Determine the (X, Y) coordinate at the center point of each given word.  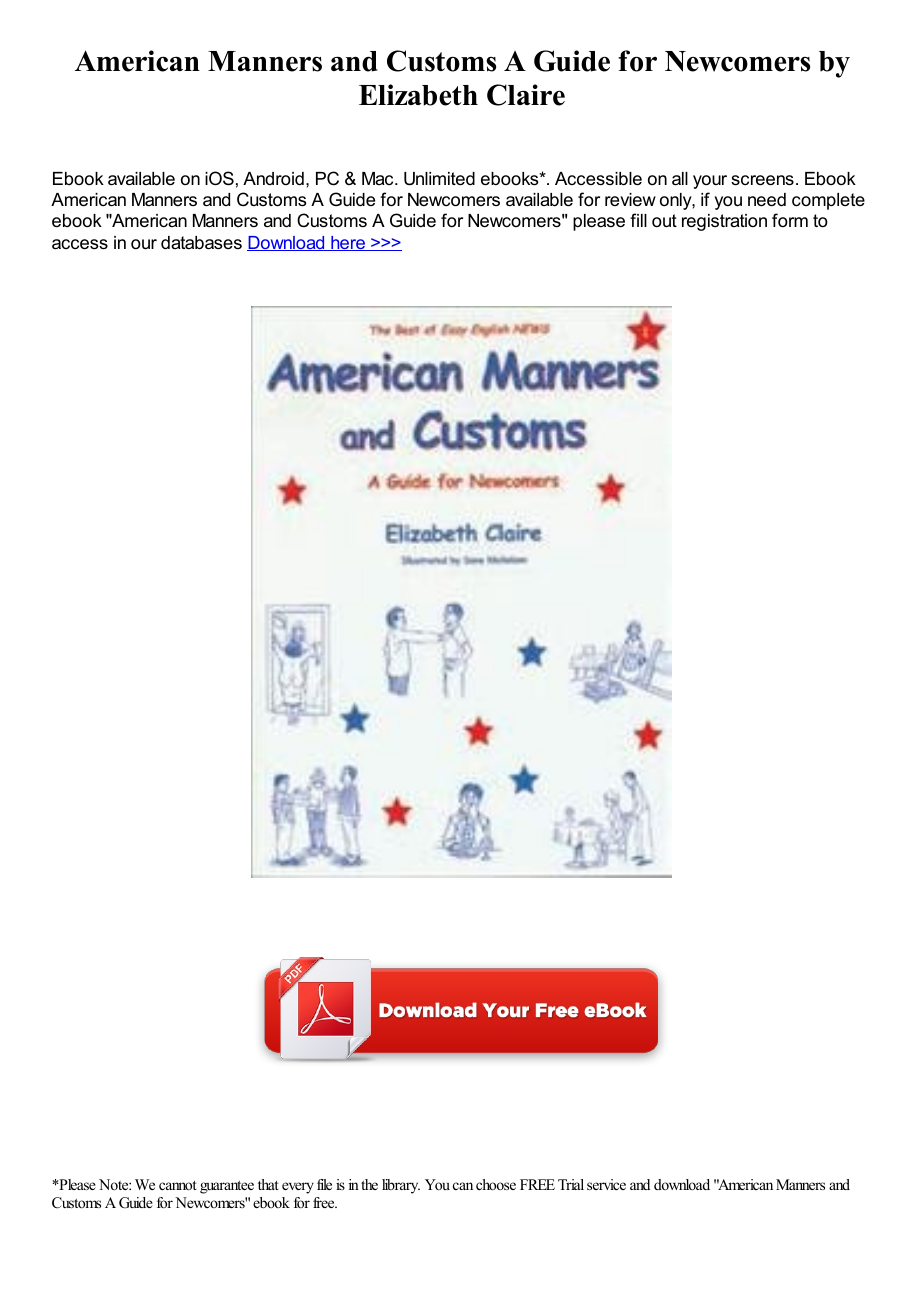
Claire (526, 95)
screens (762, 180)
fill (638, 220)
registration (724, 222)
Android (273, 178)
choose (496, 1184)
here (348, 243)
